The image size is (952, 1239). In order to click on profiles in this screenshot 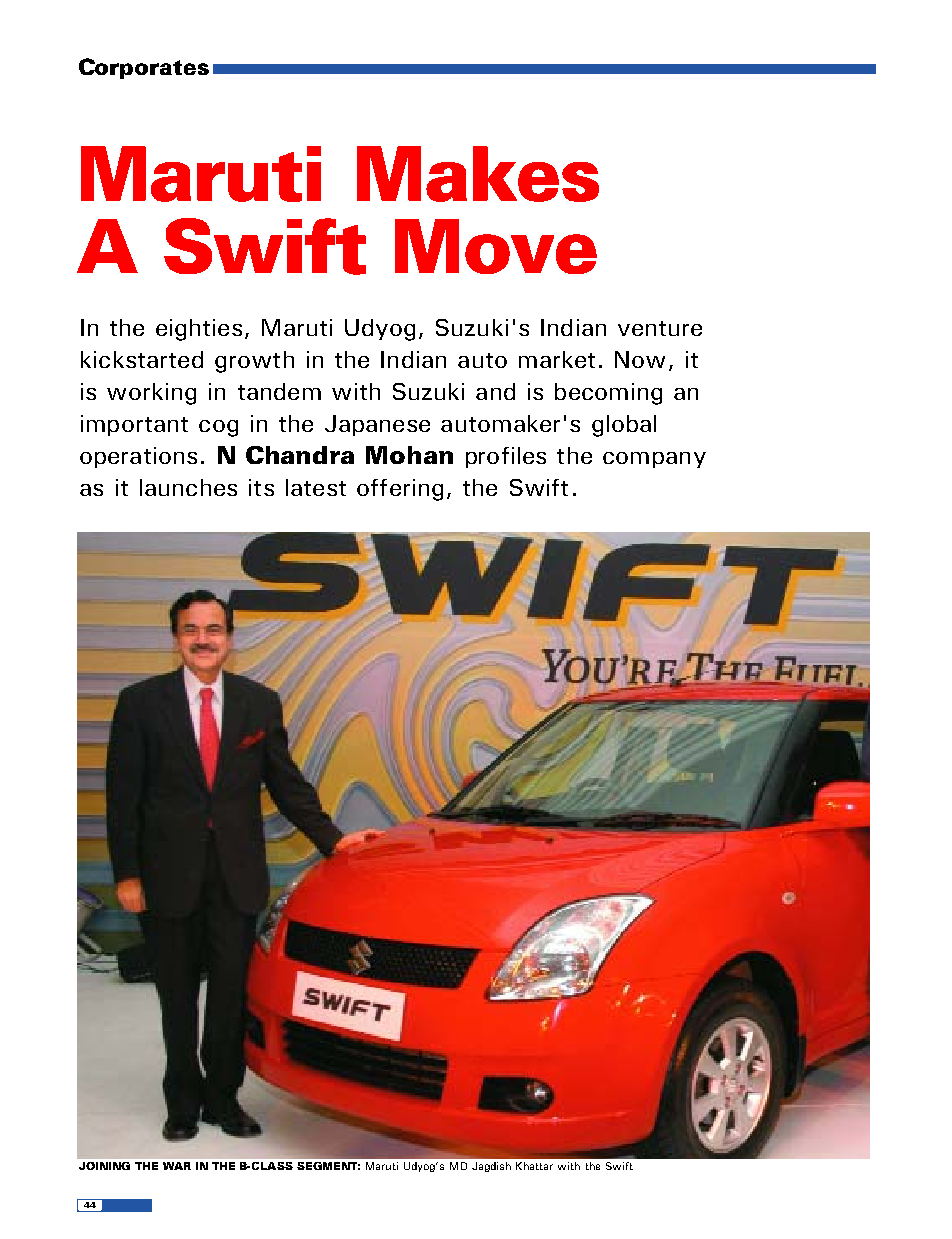, I will do `click(506, 457)`.
